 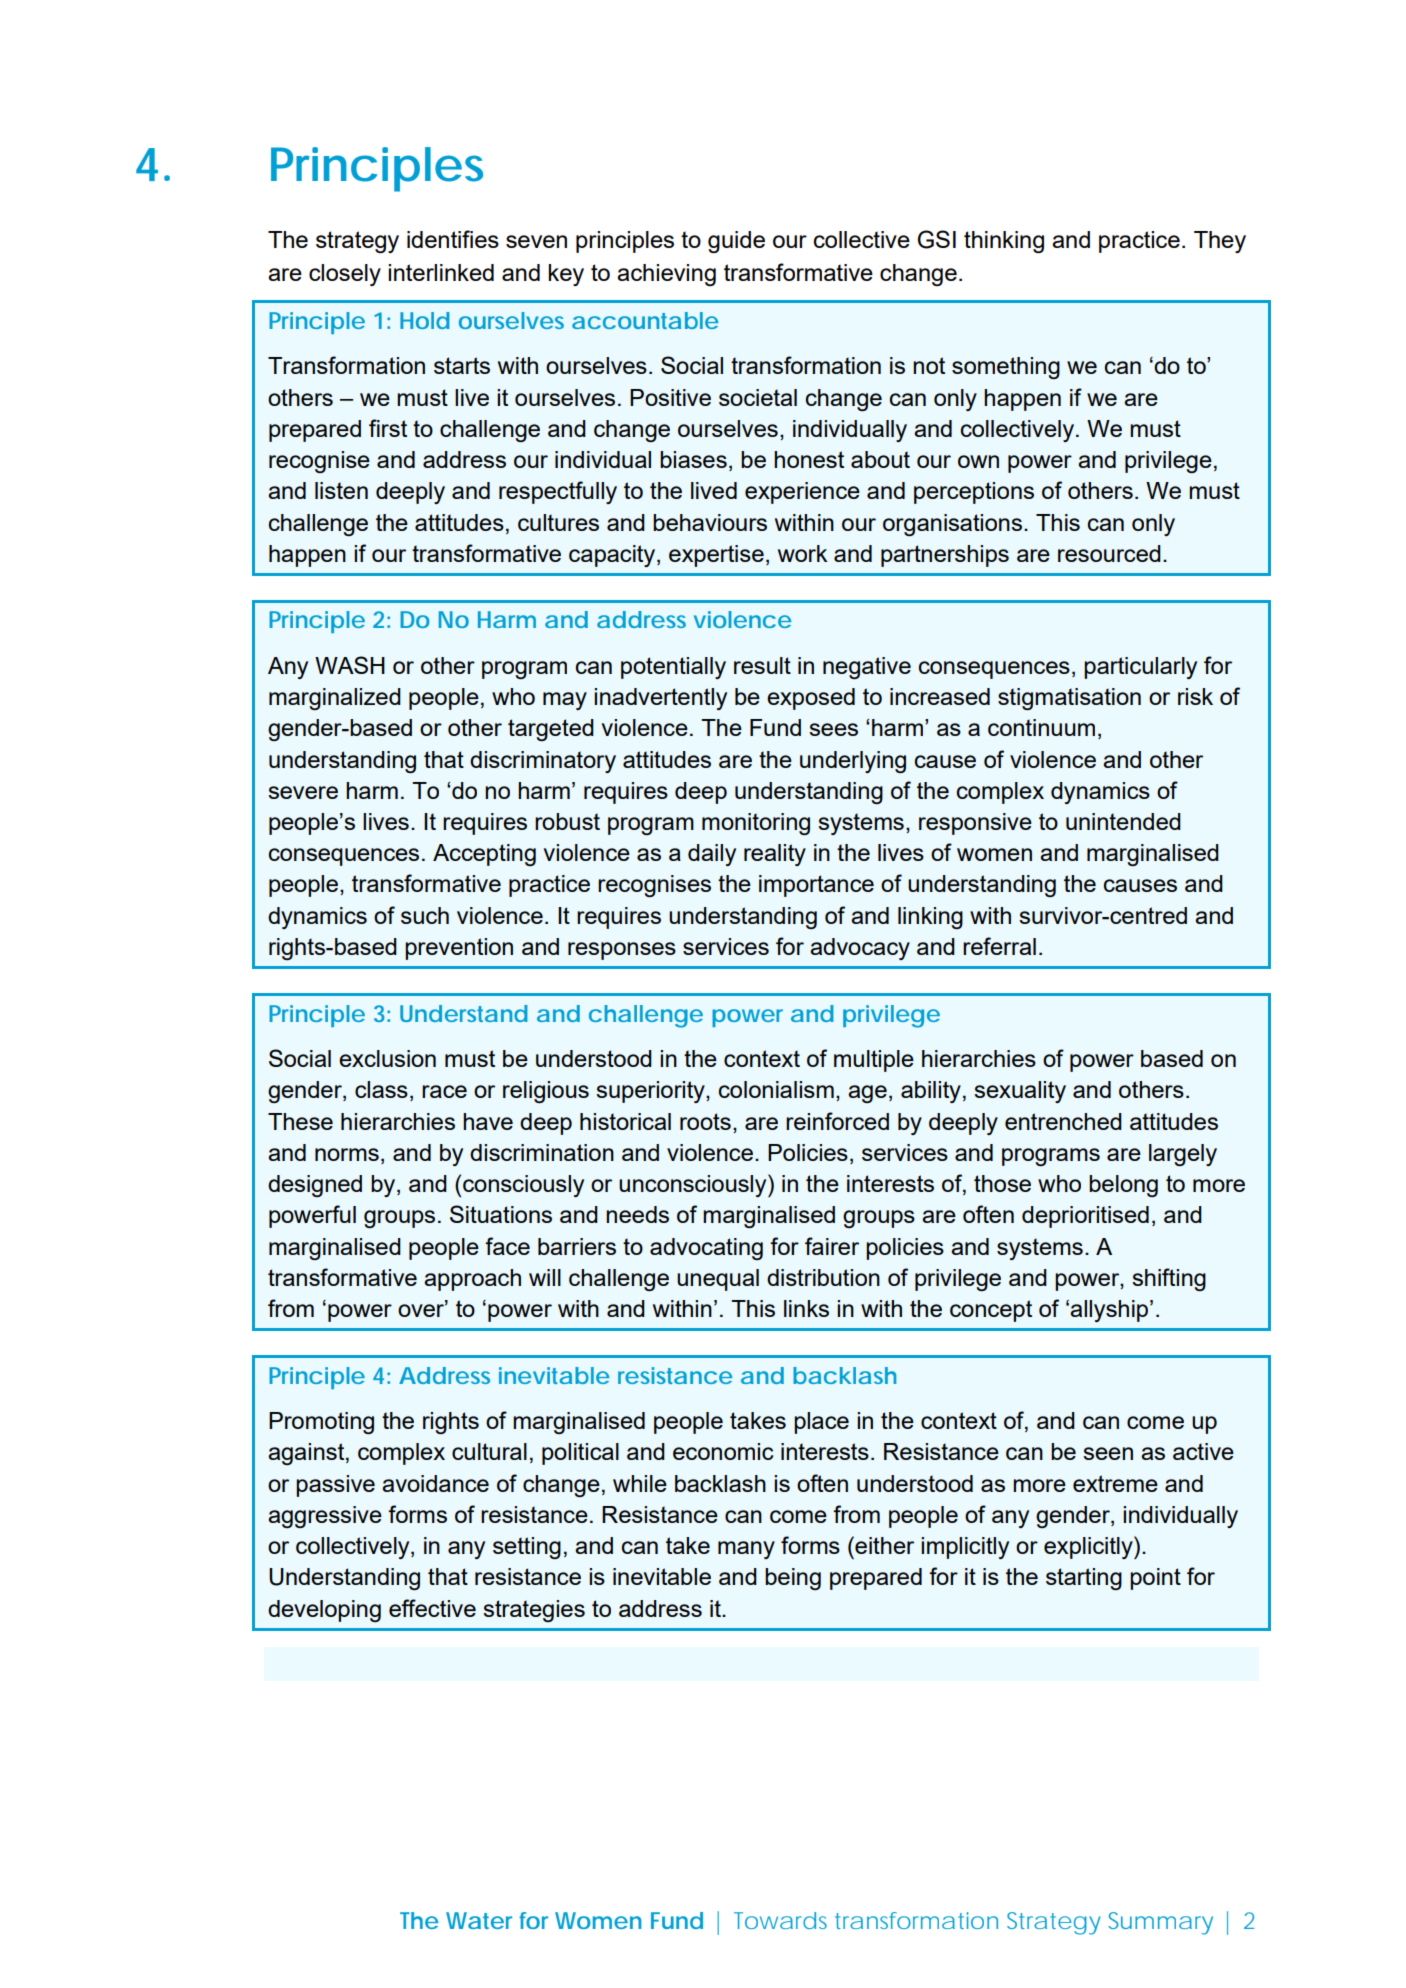 I want to click on Summary, so click(x=1160, y=1923).
